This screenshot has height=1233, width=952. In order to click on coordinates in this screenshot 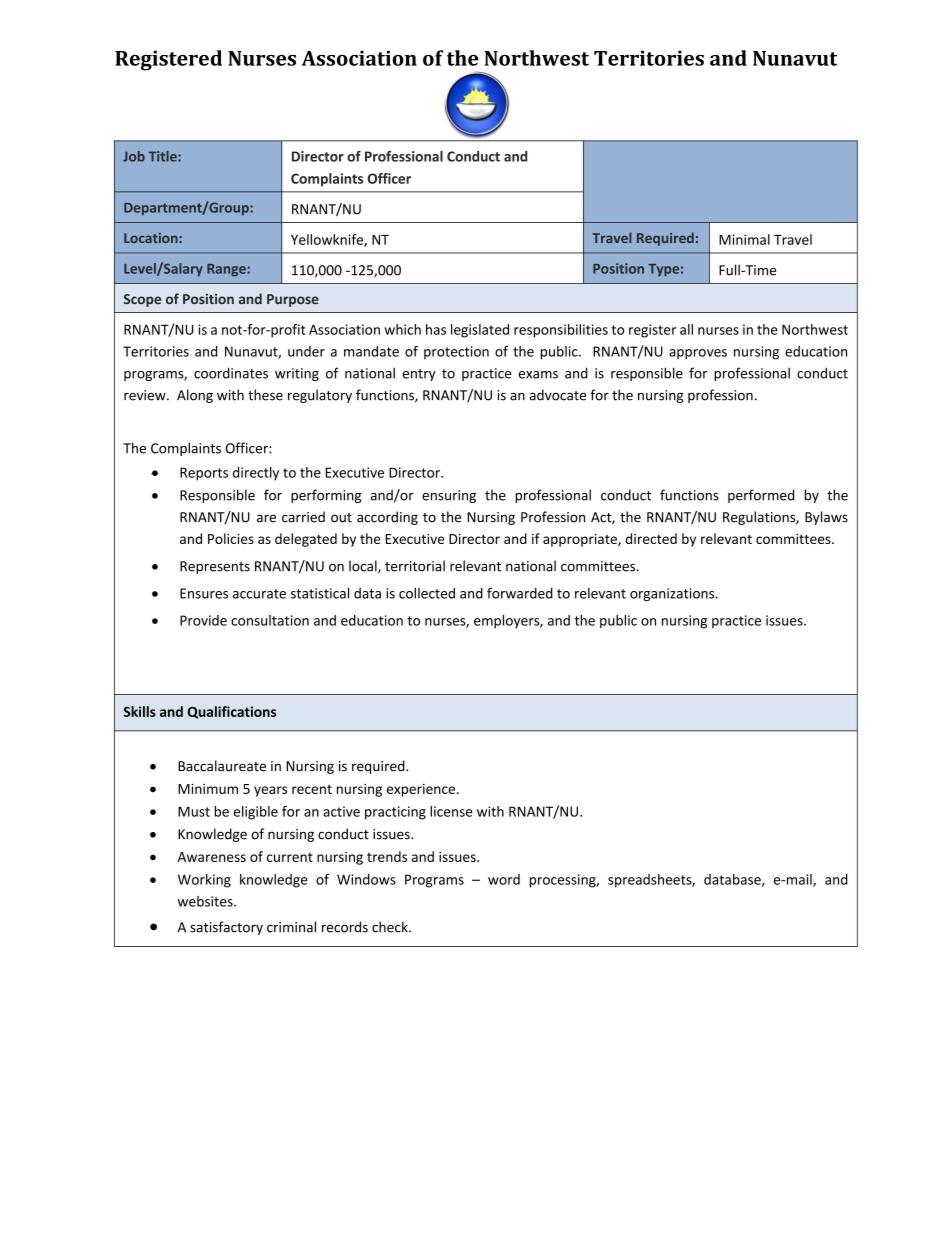, I will do `click(231, 373)`.
